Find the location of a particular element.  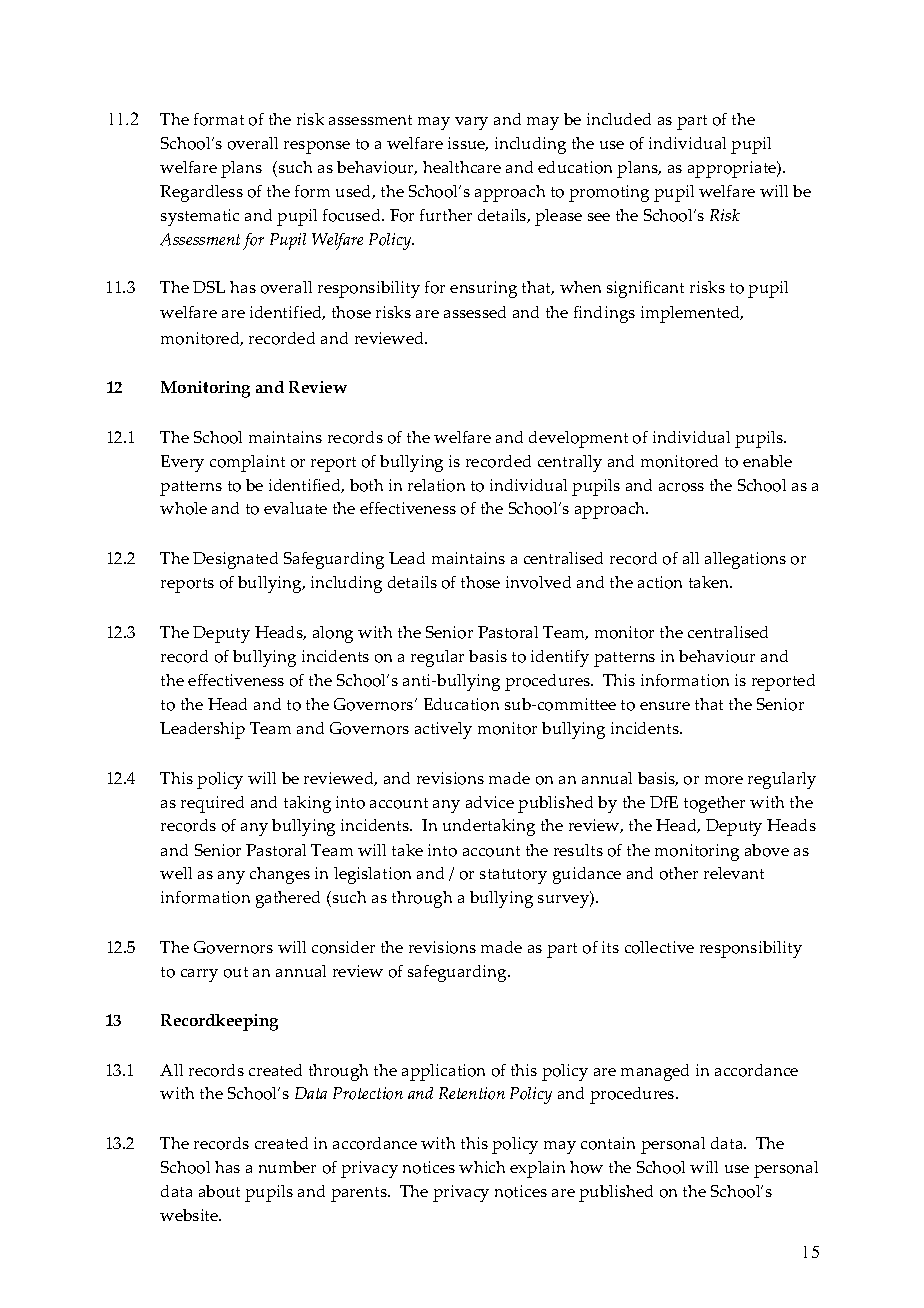

Regardless is located at coordinates (201, 193).
